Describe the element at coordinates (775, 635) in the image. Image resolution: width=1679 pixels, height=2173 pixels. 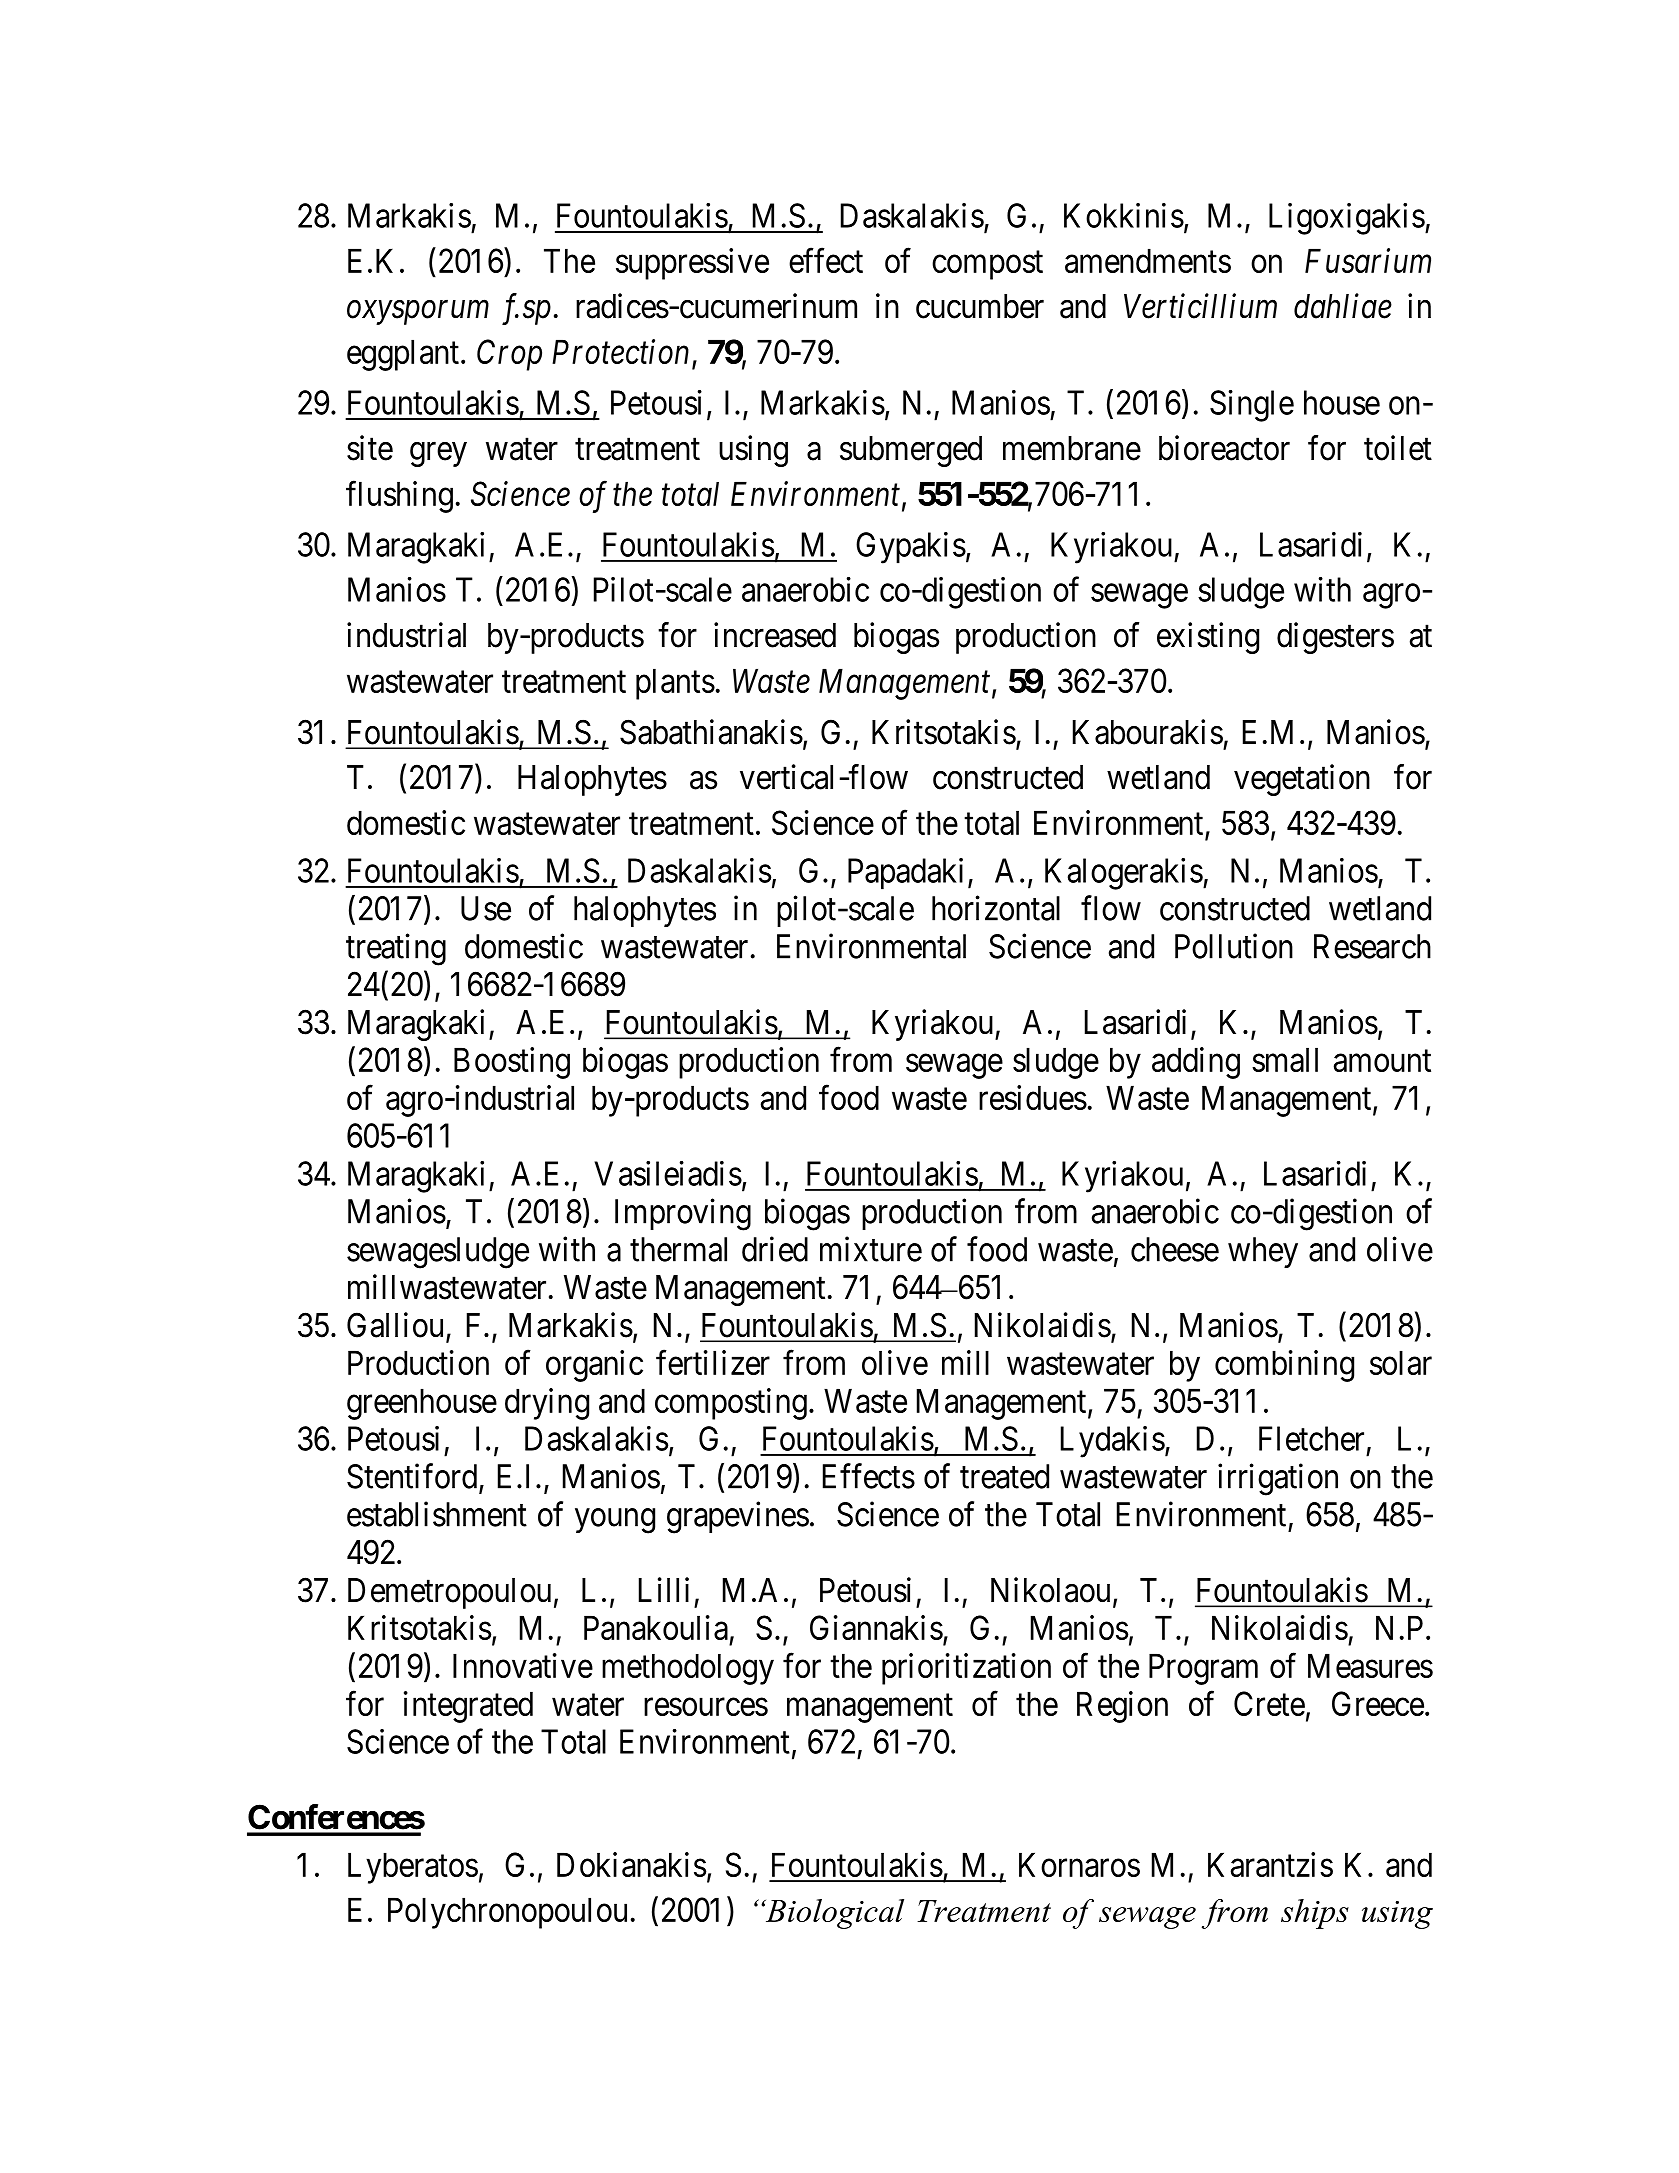
I see `increased` at that location.
